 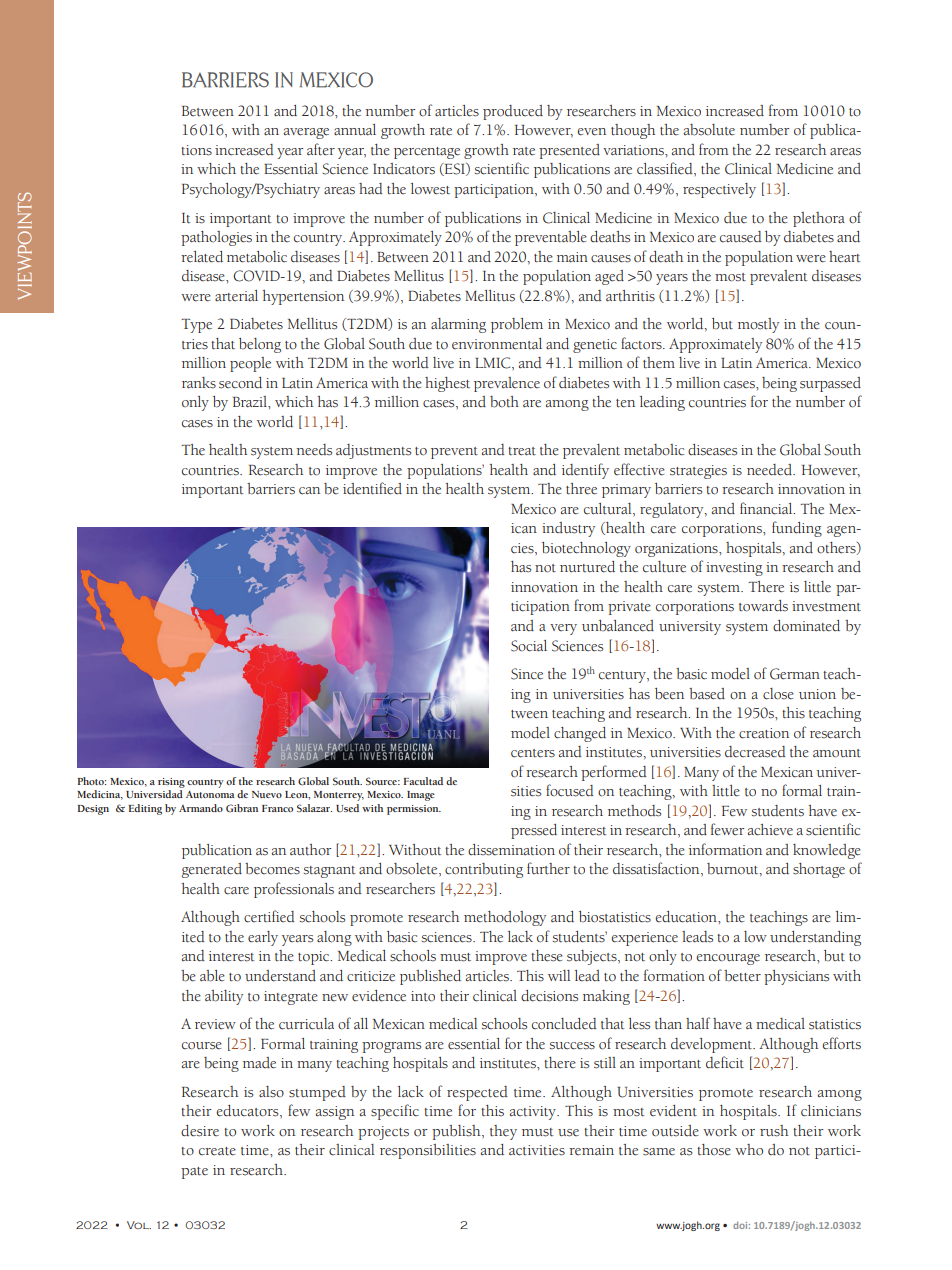 I want to click on early, so click(x=263, y=938).
